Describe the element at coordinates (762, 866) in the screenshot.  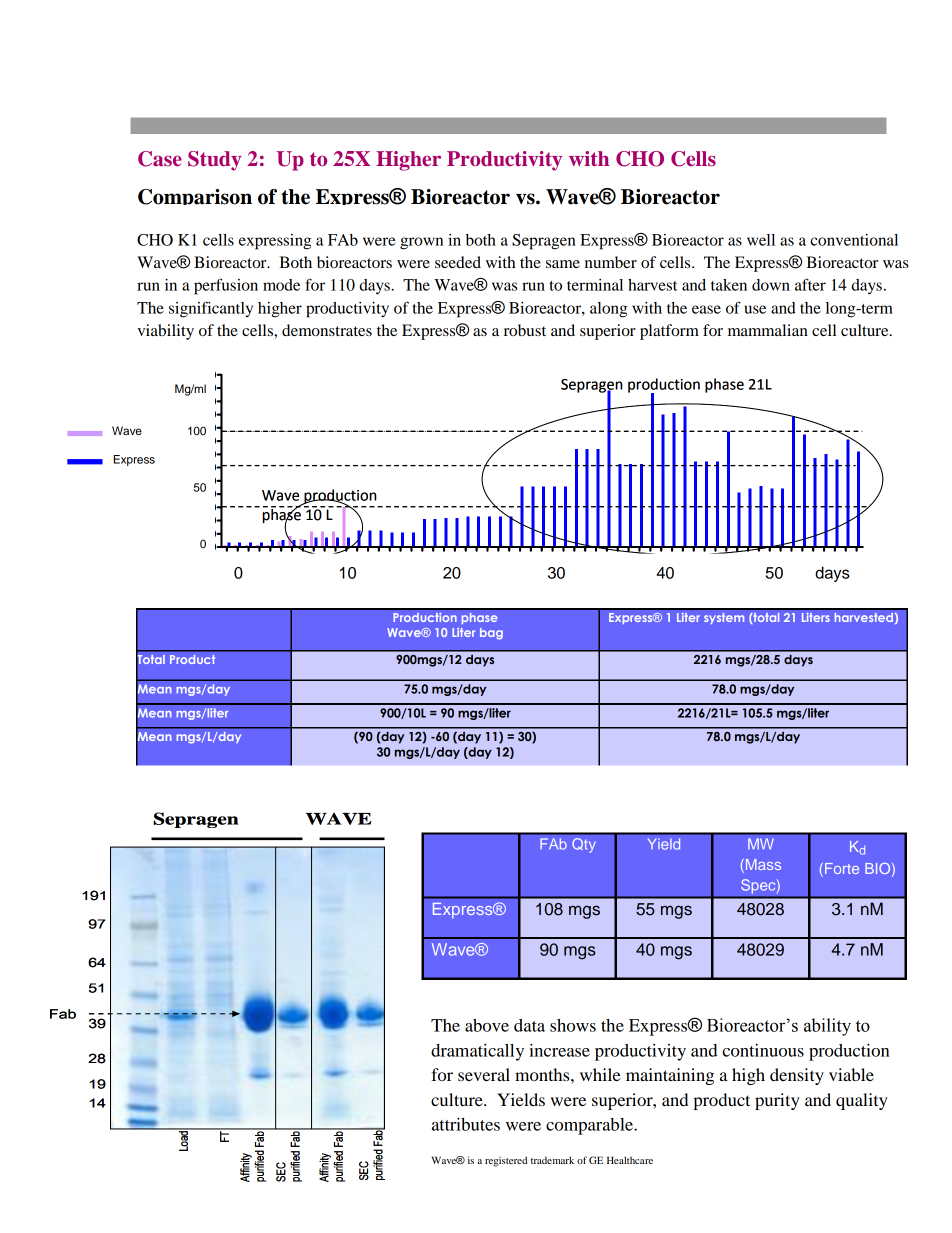
I see `Mass` at that location.
